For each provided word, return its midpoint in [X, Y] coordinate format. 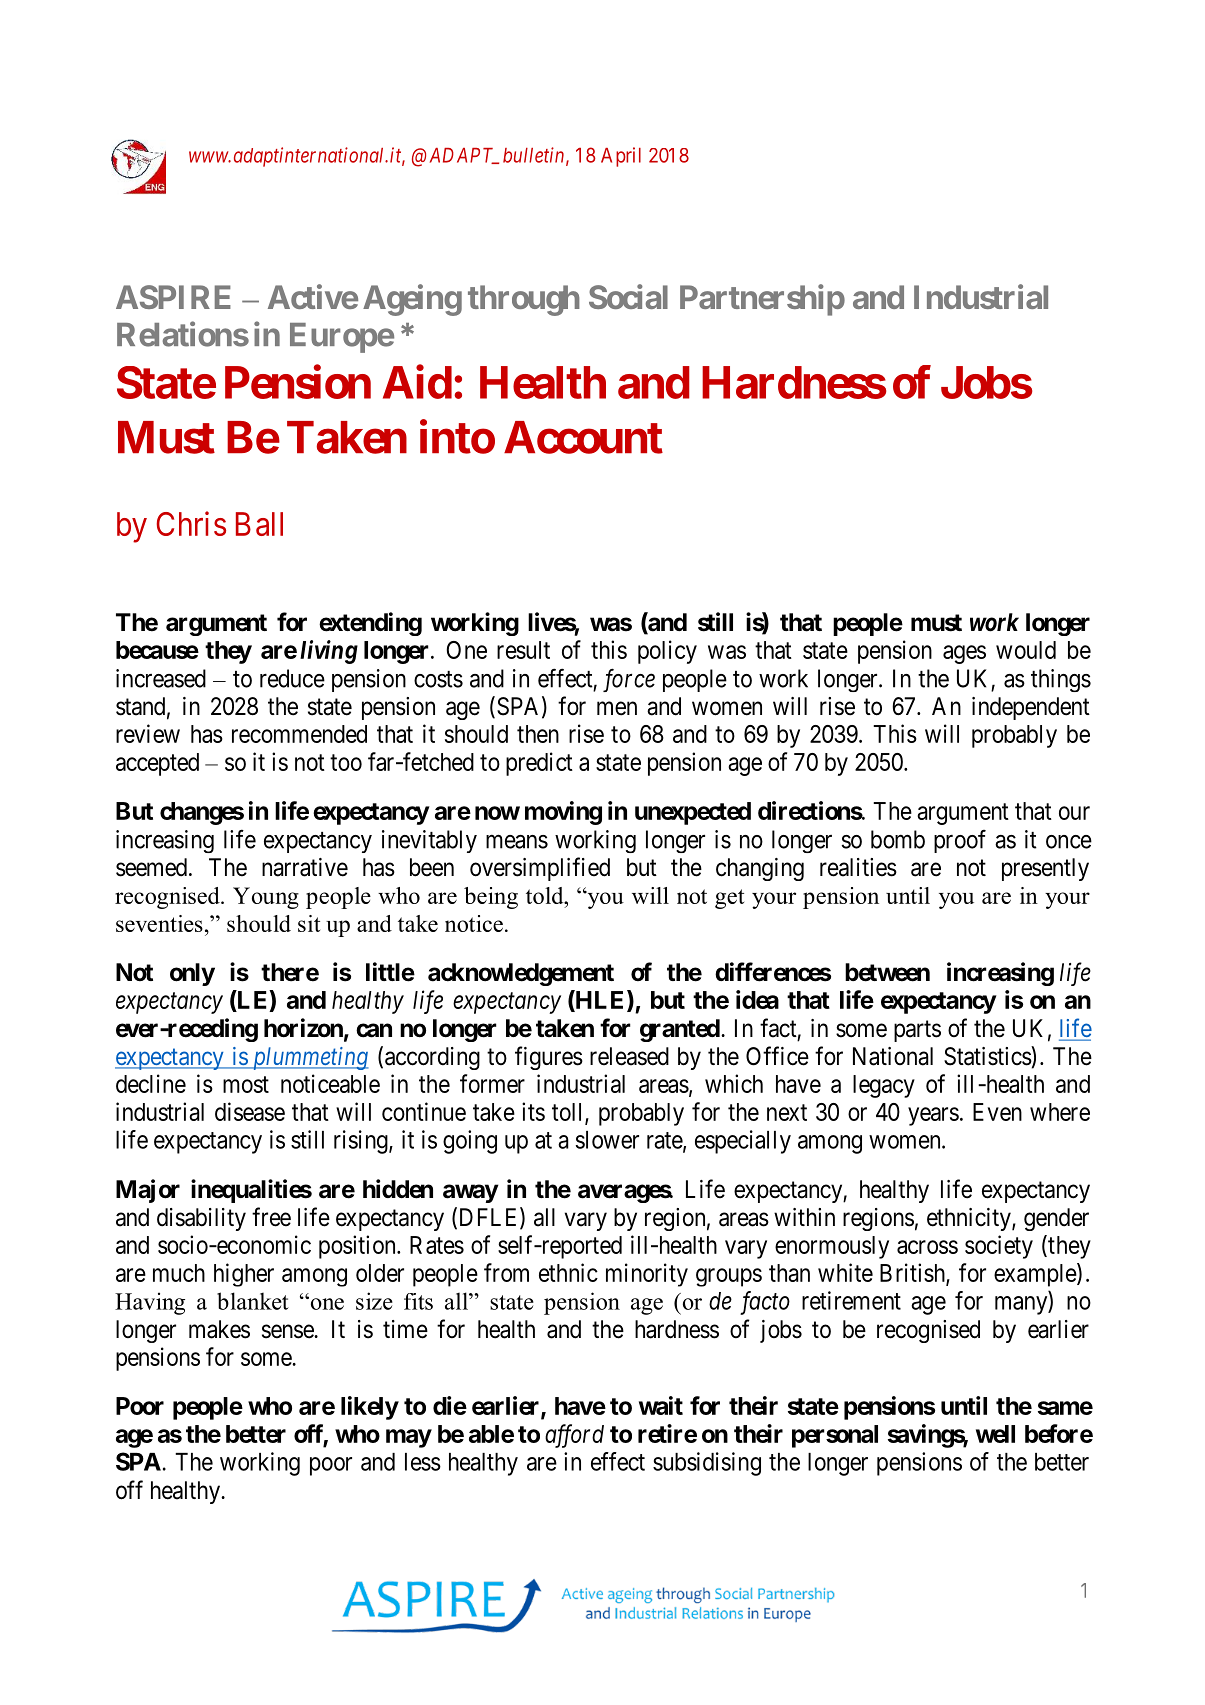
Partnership [762, 300]
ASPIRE [173, 297]
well [995, 1434]
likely [370, 1408]
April [621, 157]
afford [574, 1436]
